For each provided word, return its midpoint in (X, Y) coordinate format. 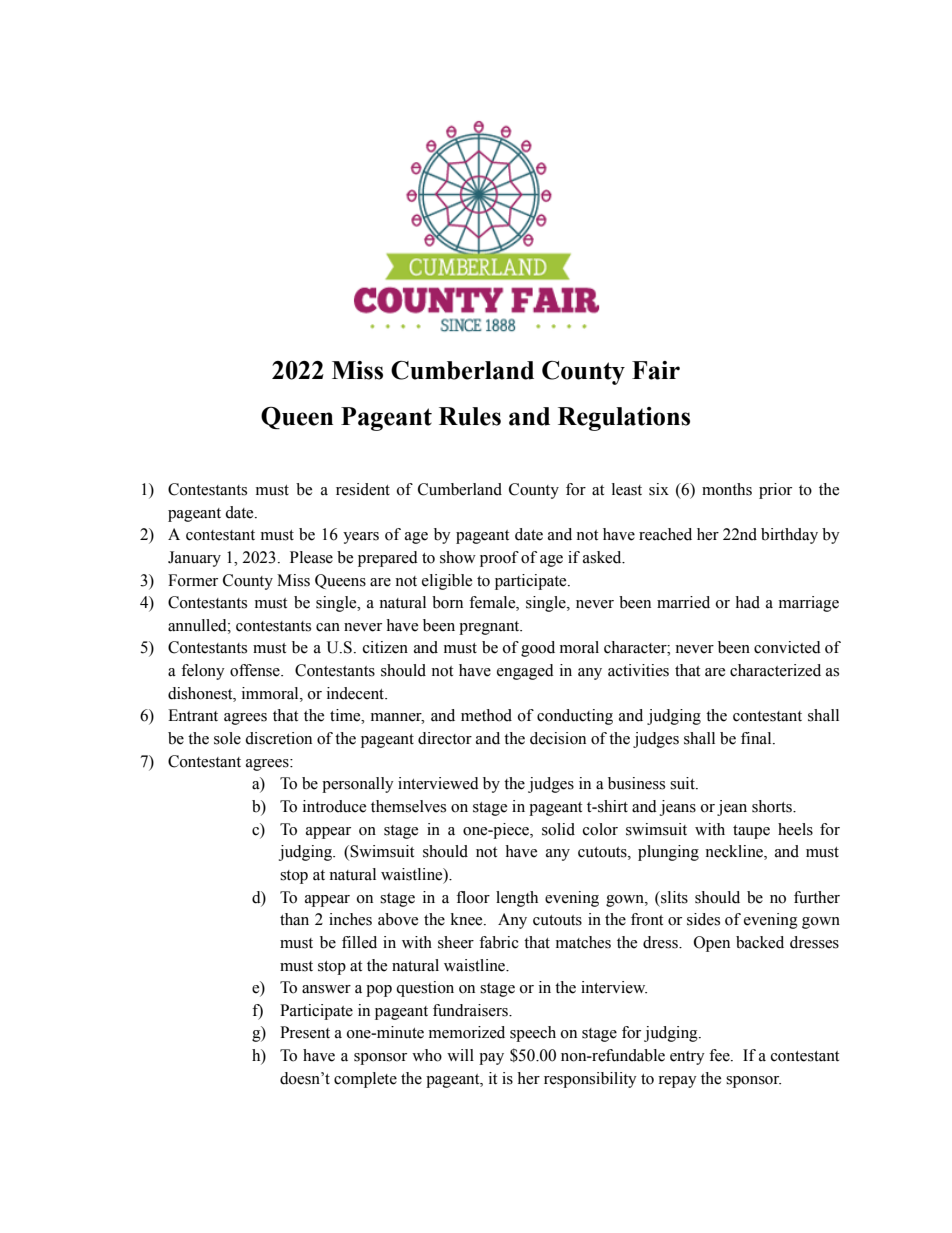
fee (720, 1055)
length (517, 899)
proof (499, 559)
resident (363, 489)
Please (311, 557)
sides (703, 919)
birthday (789, 536)
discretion (278, 738)
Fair (656, 370)
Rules (470, 416)
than (294, 919)
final (757, 738)
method (486, 715)
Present (305, 1032)
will (460, 1055)
